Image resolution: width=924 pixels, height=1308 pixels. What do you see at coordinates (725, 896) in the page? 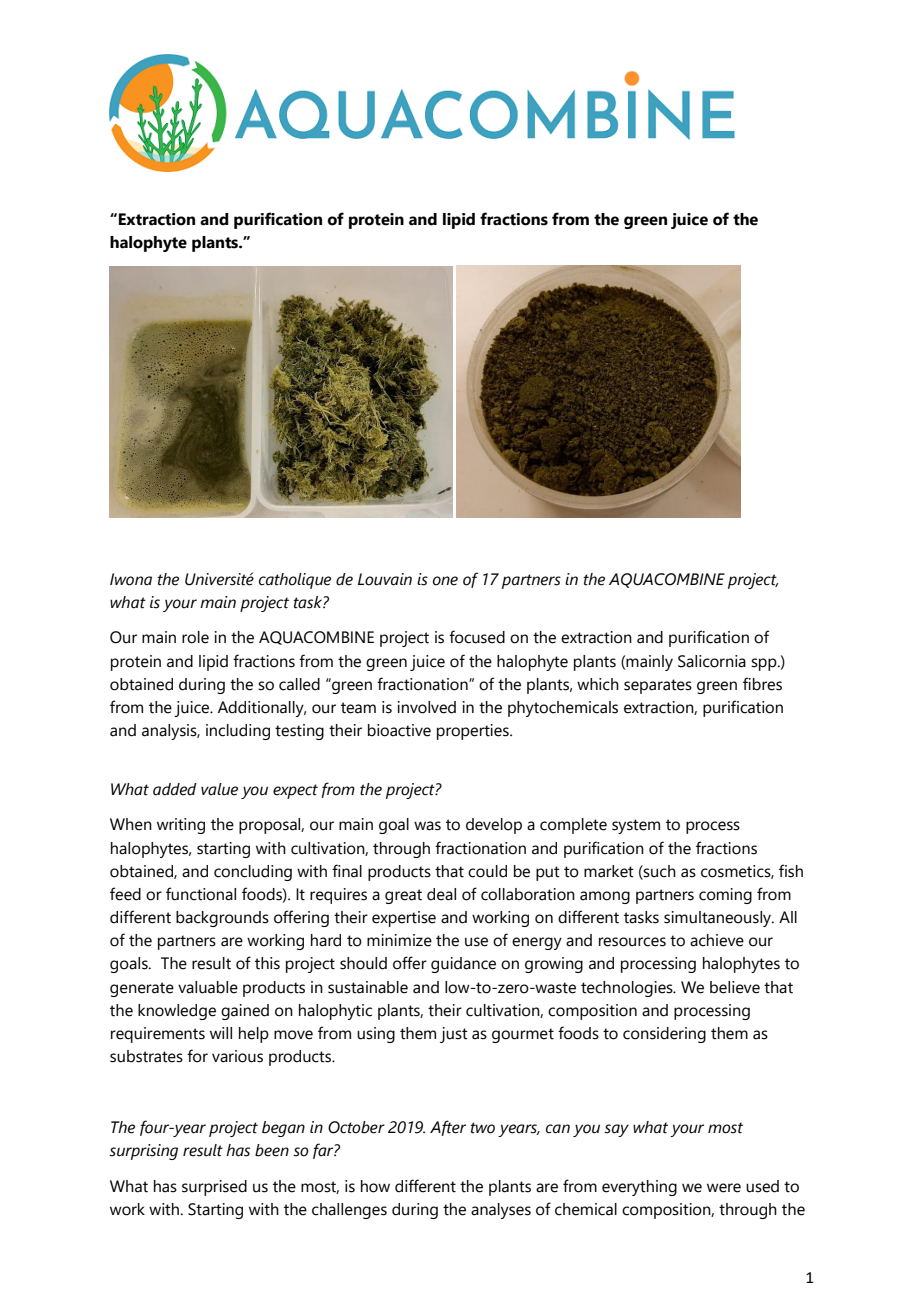
I see `coming` at bounding box center [725, 896].
